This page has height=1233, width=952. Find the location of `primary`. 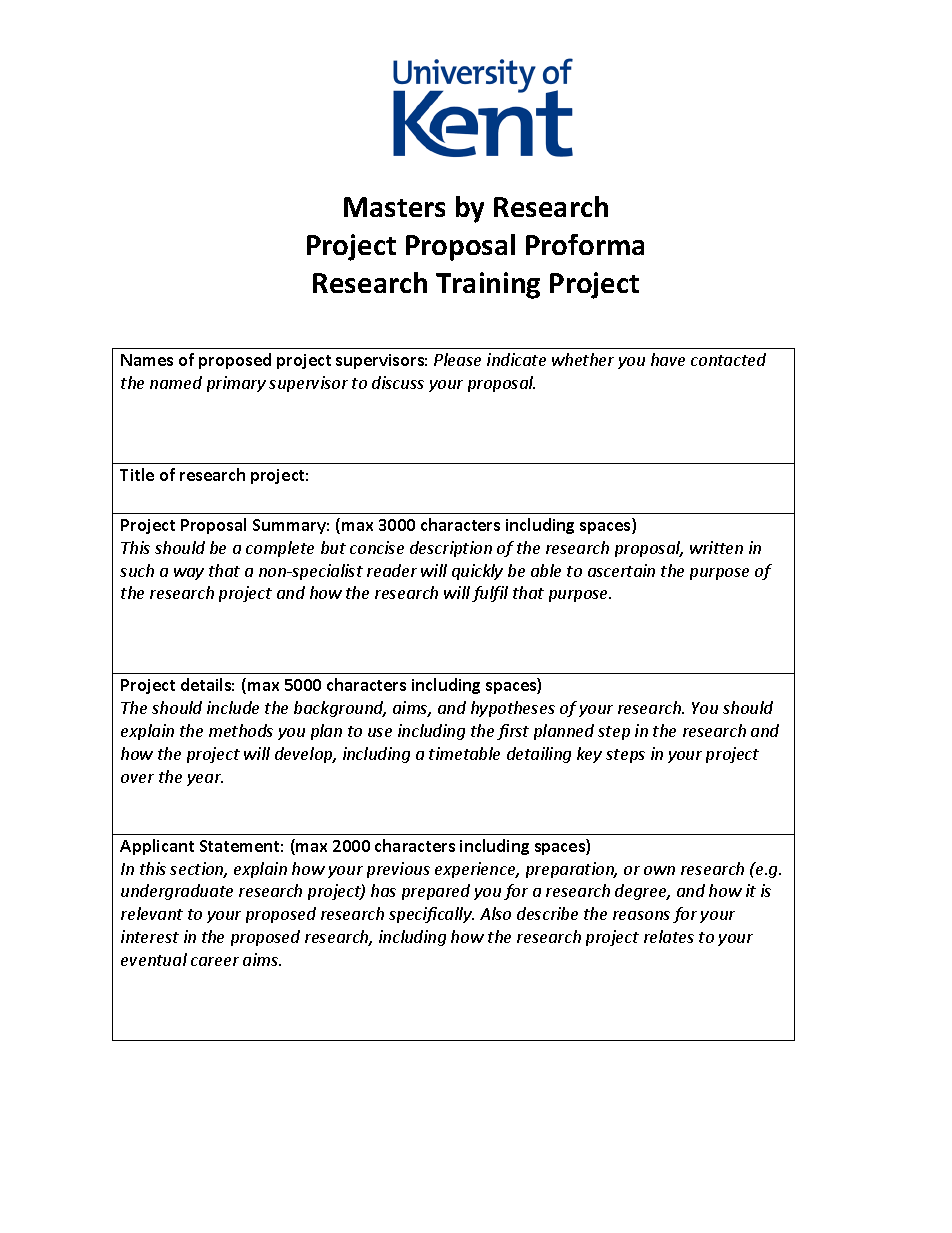

primary is located at coordinates (236, 384).
